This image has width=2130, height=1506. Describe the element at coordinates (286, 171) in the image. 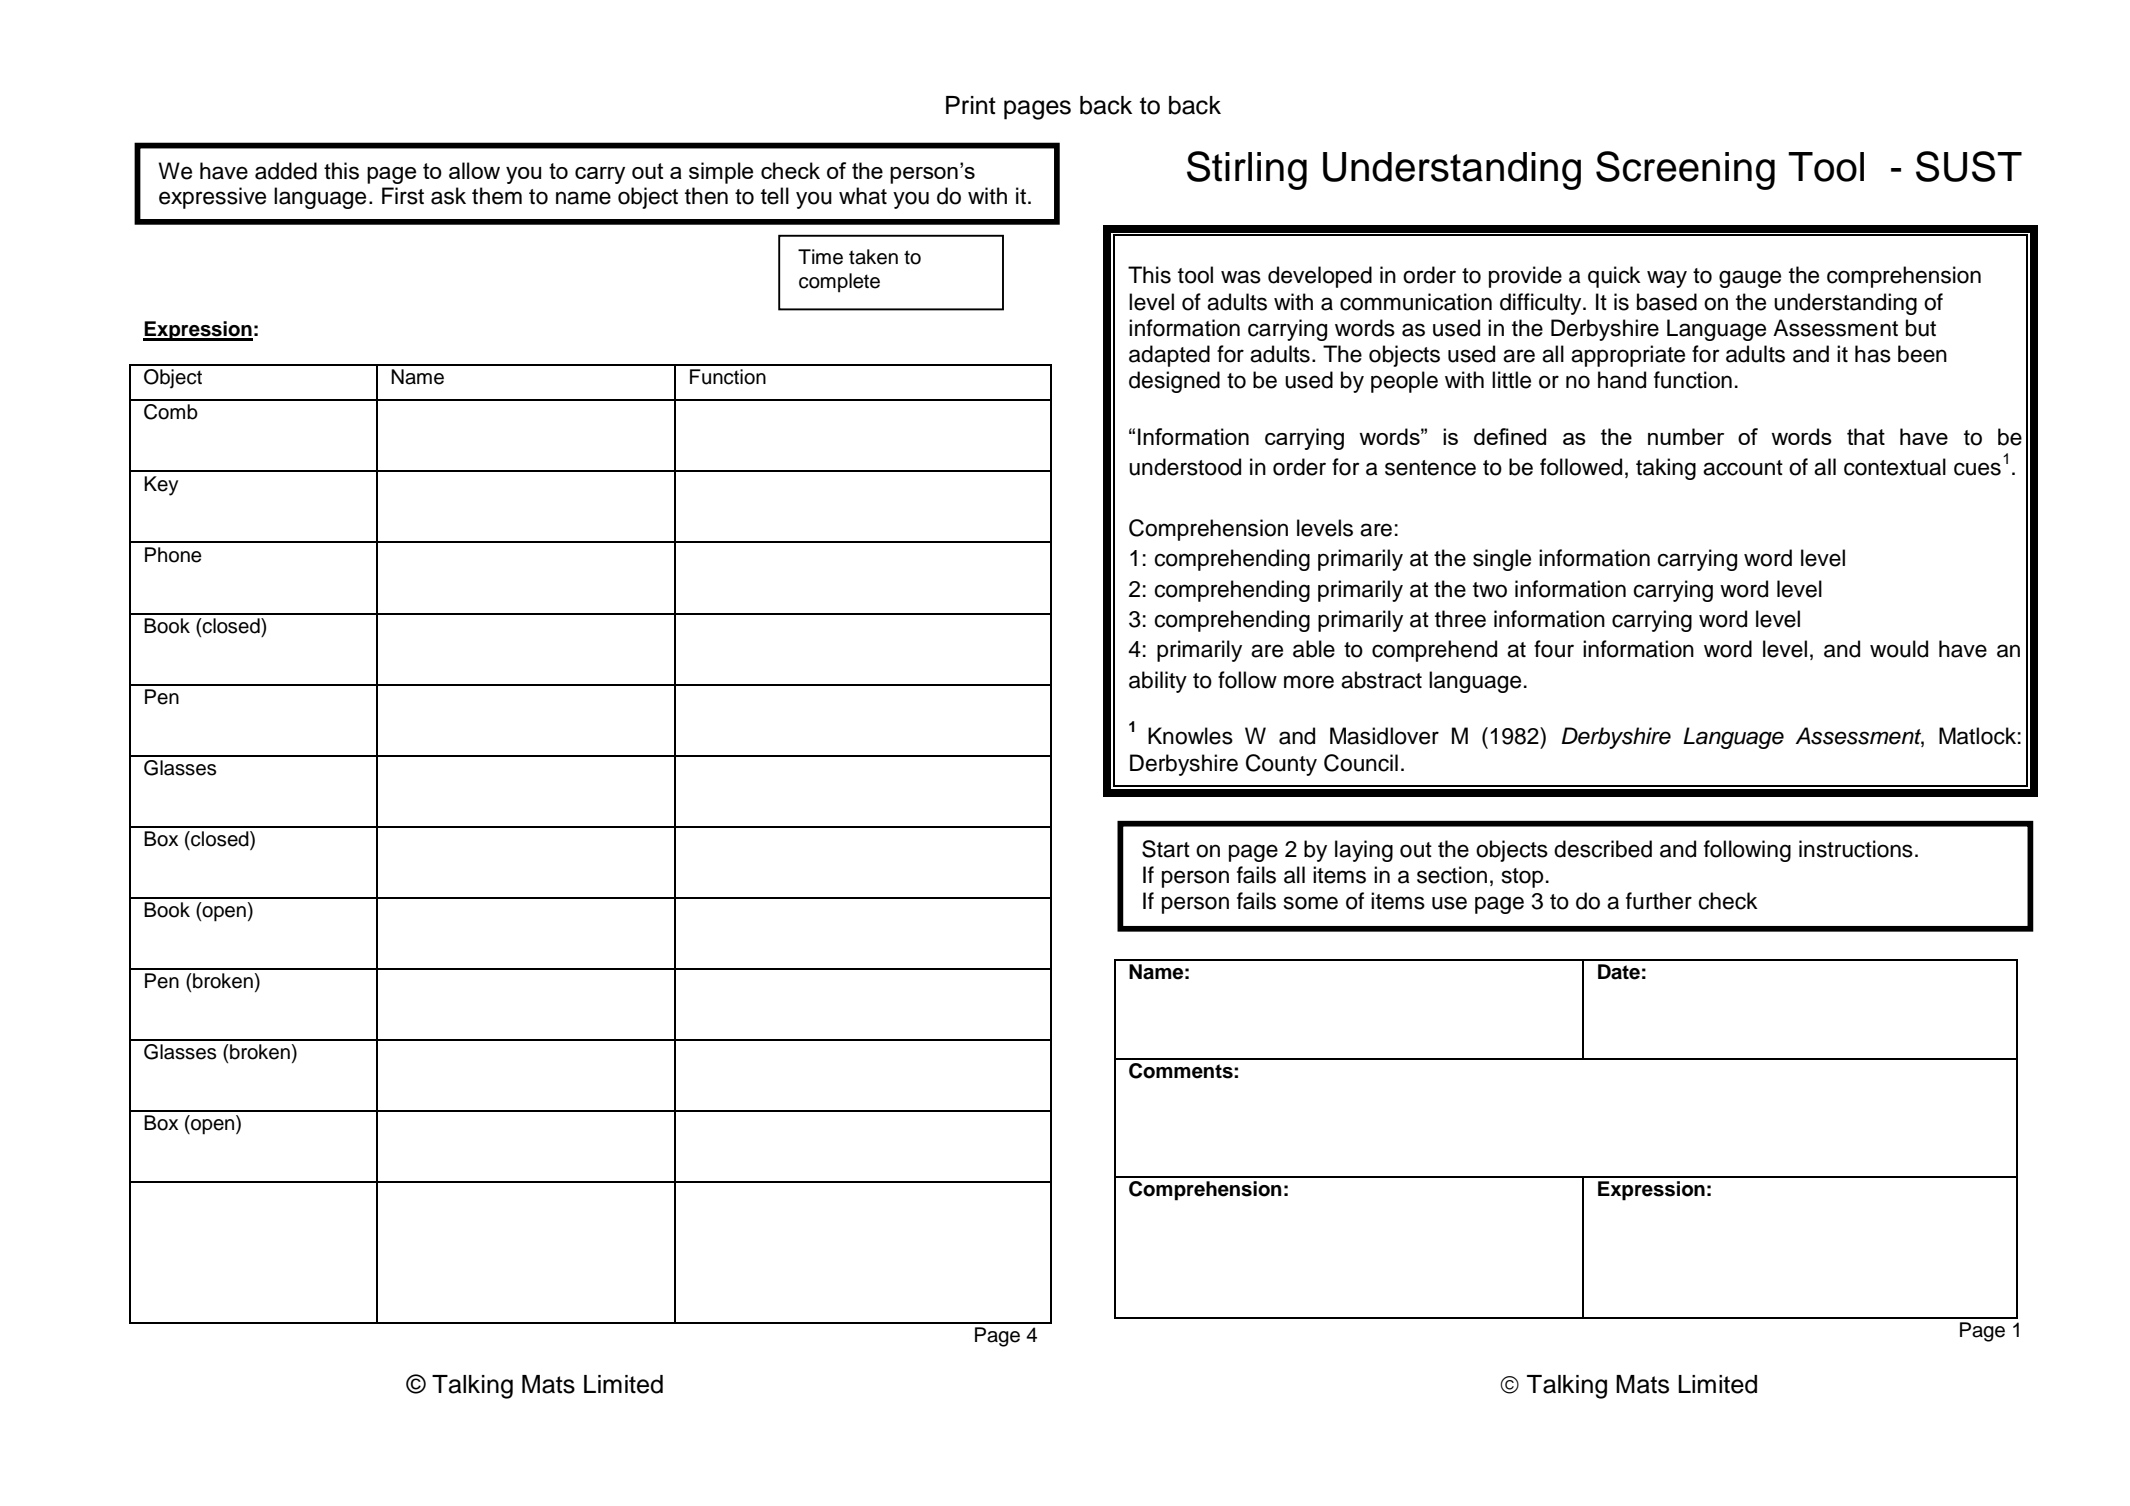

I see `added` at that location.
